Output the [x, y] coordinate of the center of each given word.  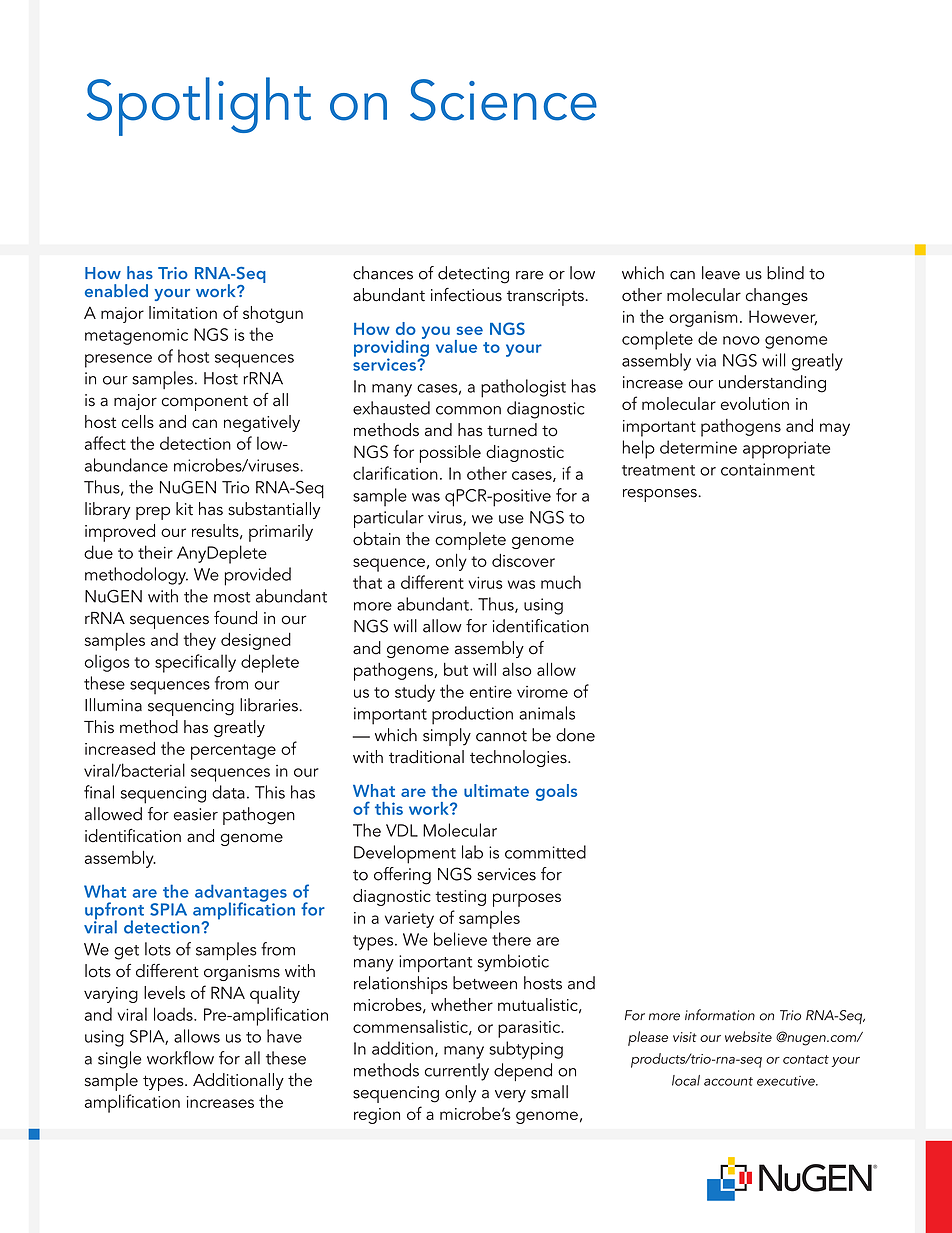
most [232, 597]
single [119, 1060]
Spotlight [199, 106]
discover [523, 560]
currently [457, 1072]
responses [661, 495]
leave [721, 273]
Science [503, 100]
